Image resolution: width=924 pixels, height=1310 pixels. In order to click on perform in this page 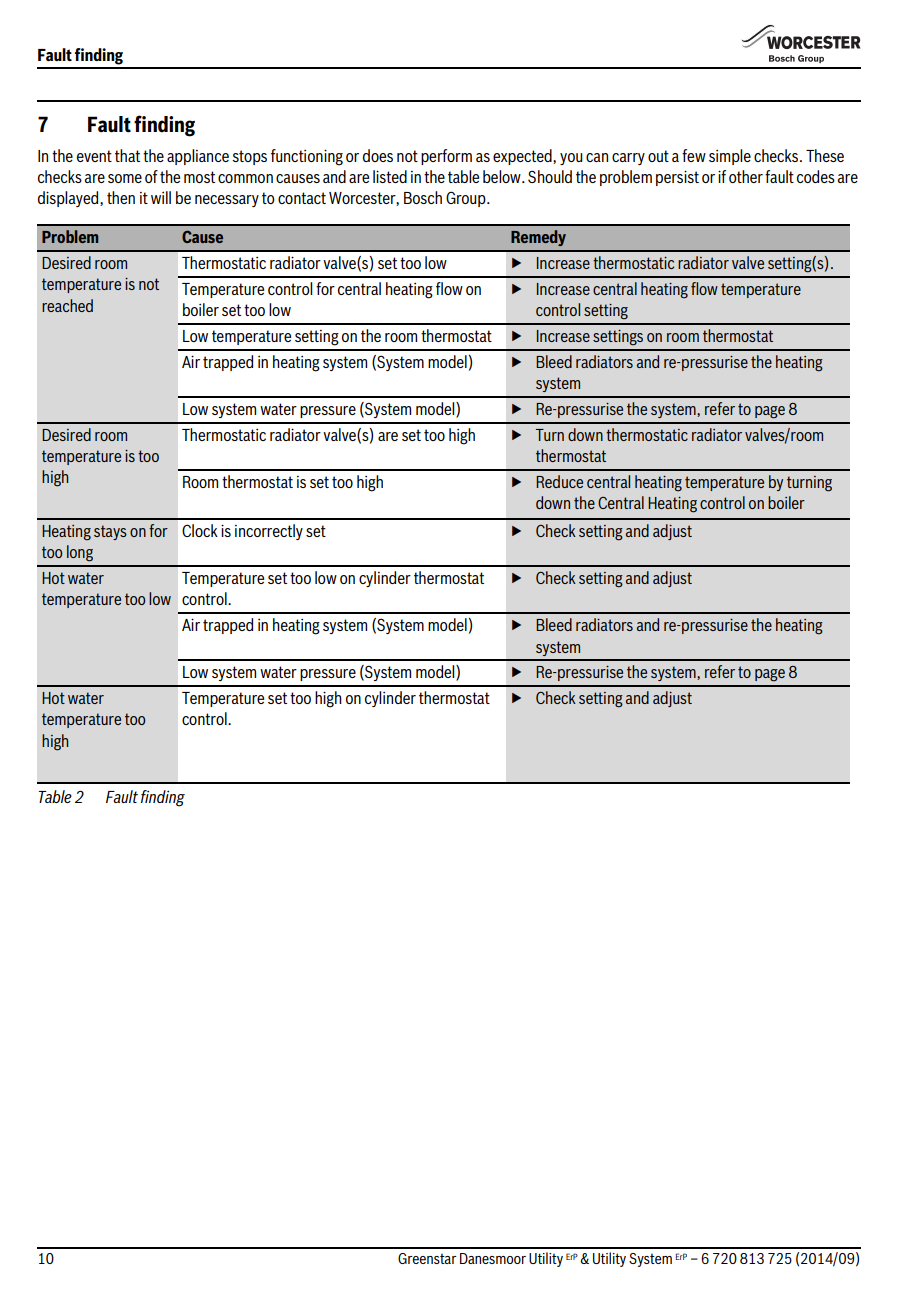, I will do `click(446, 157)`.
